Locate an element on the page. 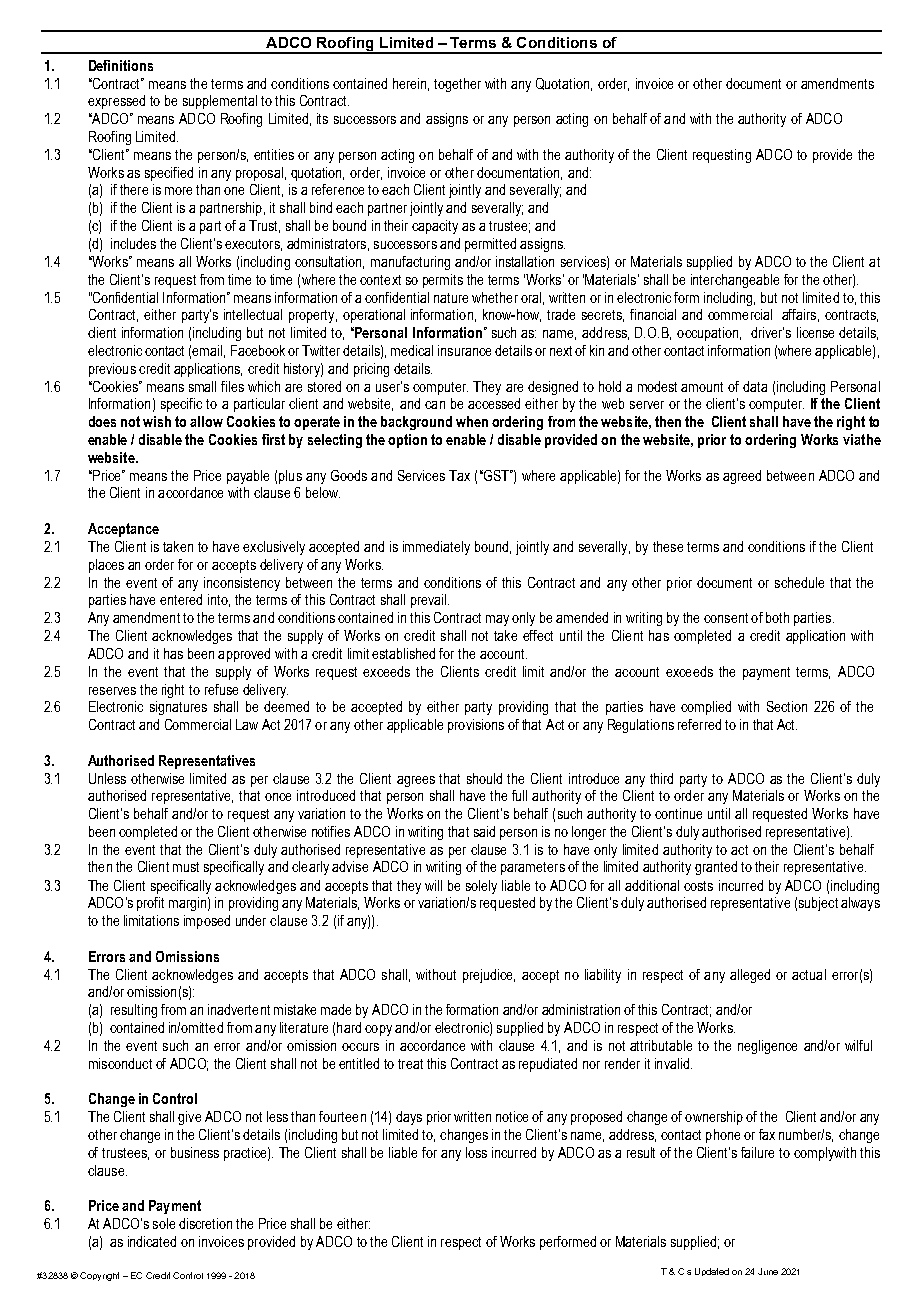  together is located at coordinates (457, 85).
